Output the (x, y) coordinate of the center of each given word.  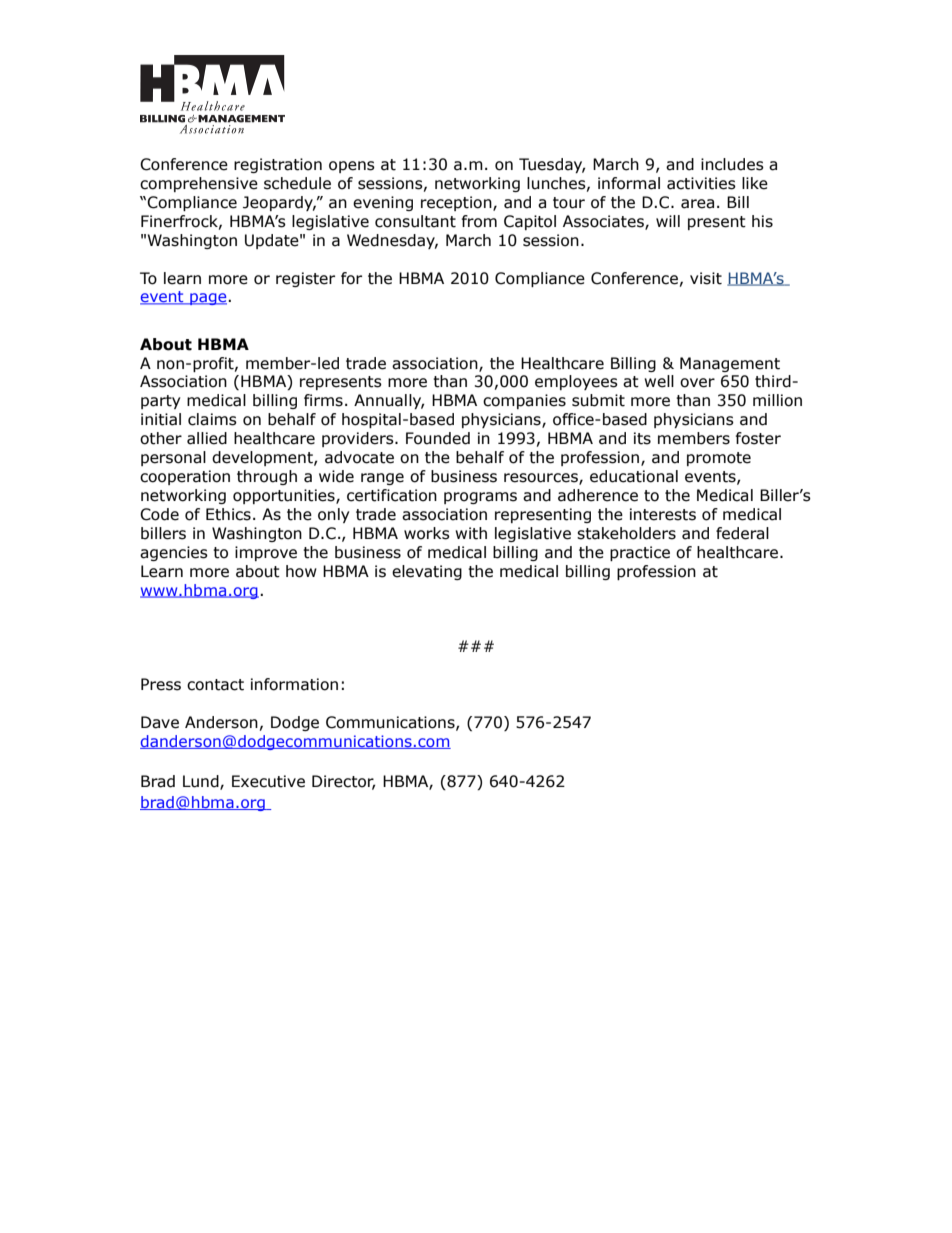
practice (640, 553)
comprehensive (199, 184)
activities (701, 183)
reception (457, 203)
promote (719, 459)
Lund (202, 782)
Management (730, 364)
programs (480, 498)
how (301, 571)
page (208, 299)
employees (576, 382)
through (267, 477)
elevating (427, 572)
